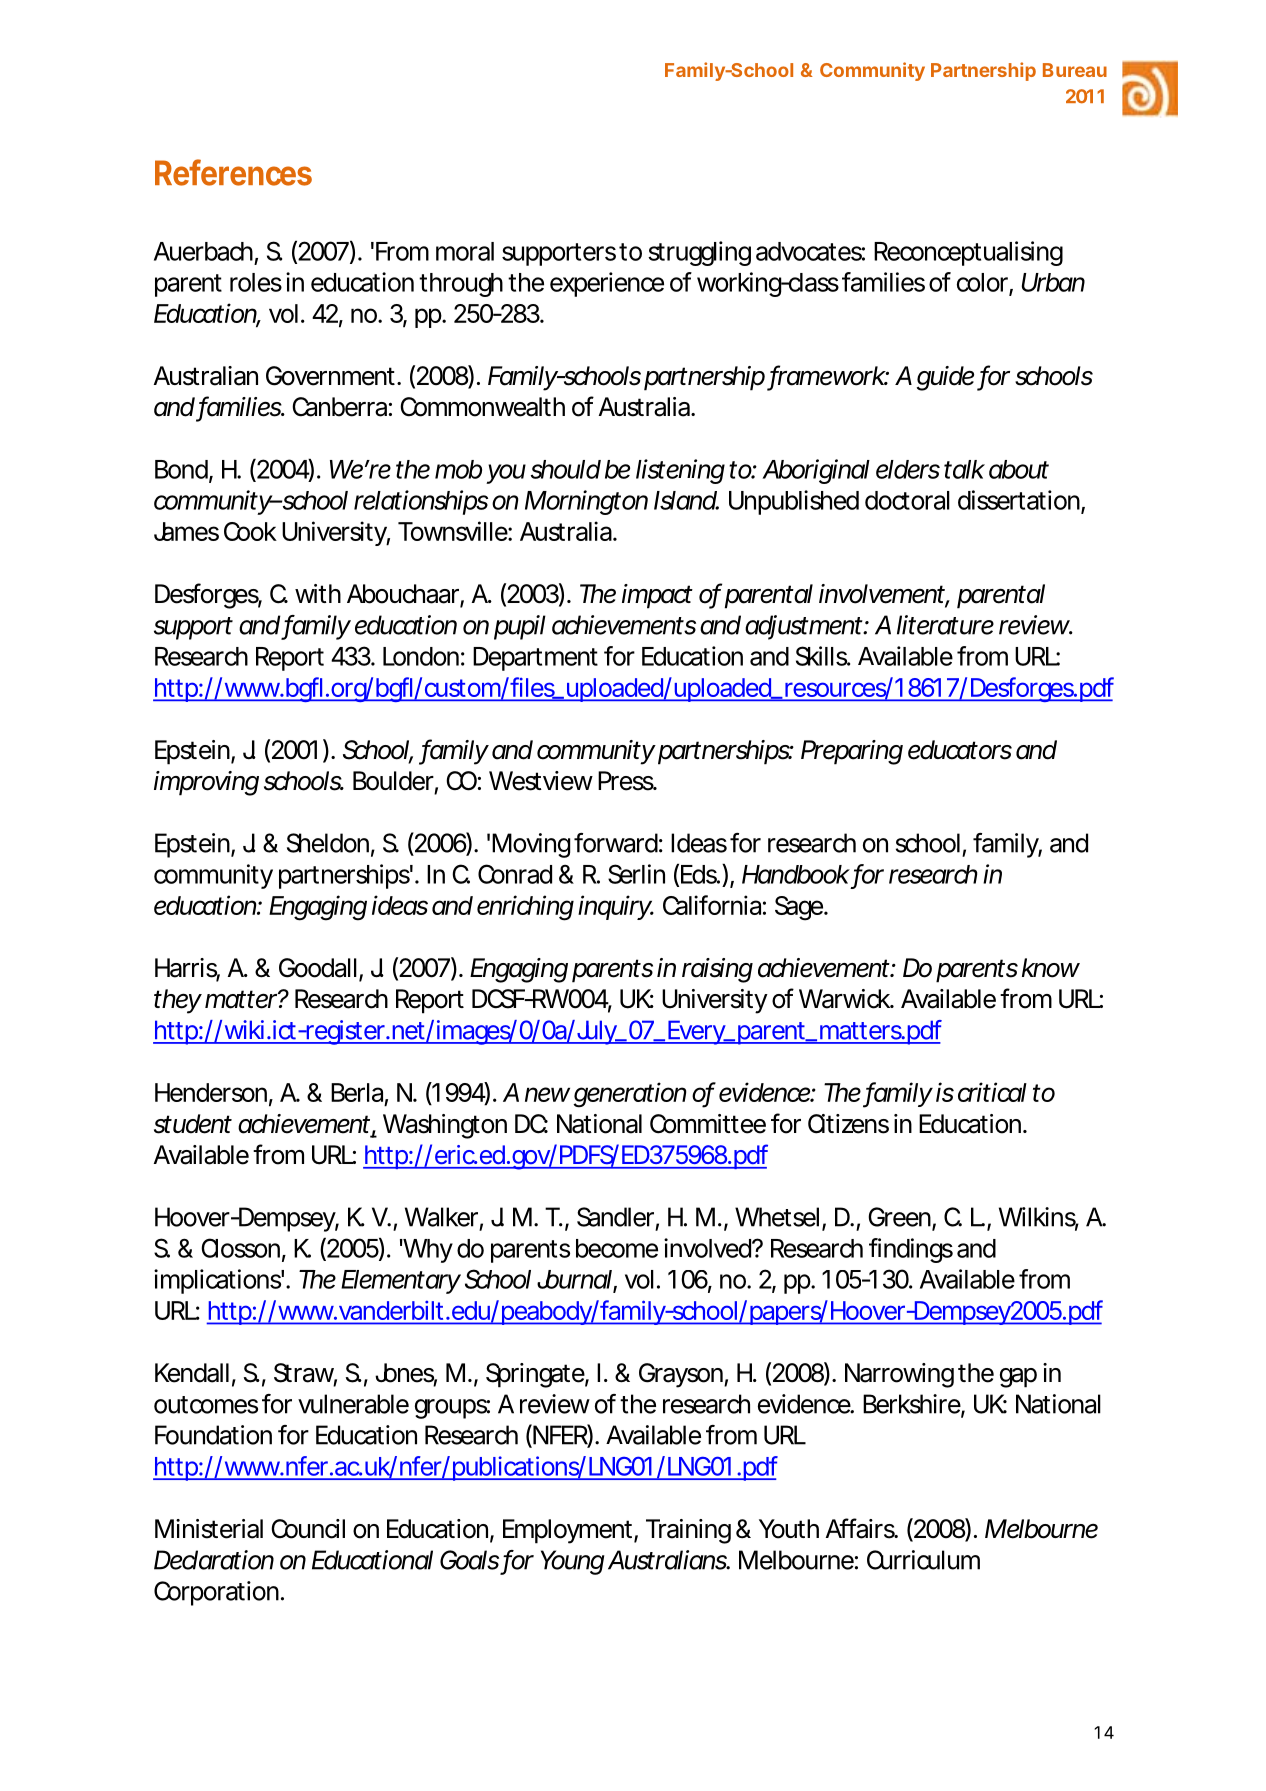 This image has height=1791, width=1266. I want to click on Goodall, so click(318, 968).
